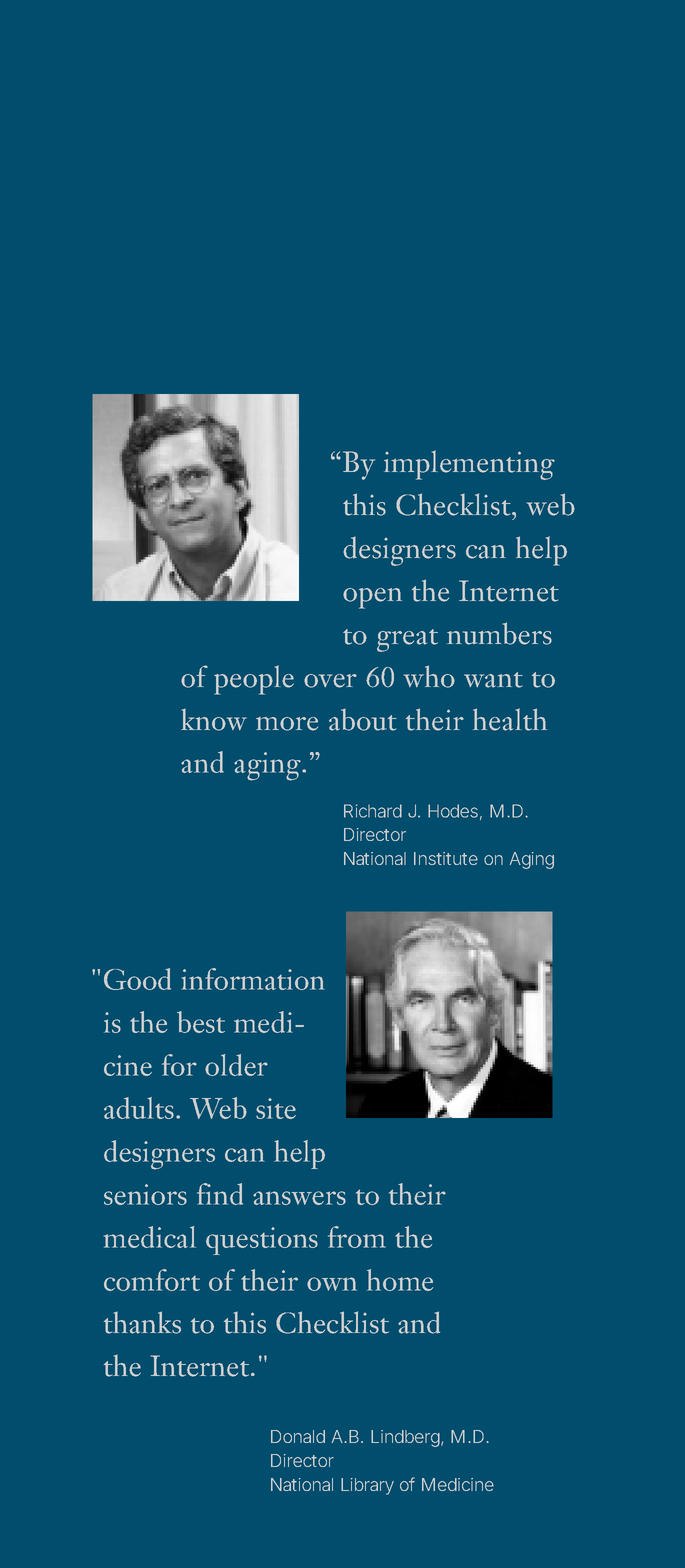  I want to click on information, so click(253, 979).
